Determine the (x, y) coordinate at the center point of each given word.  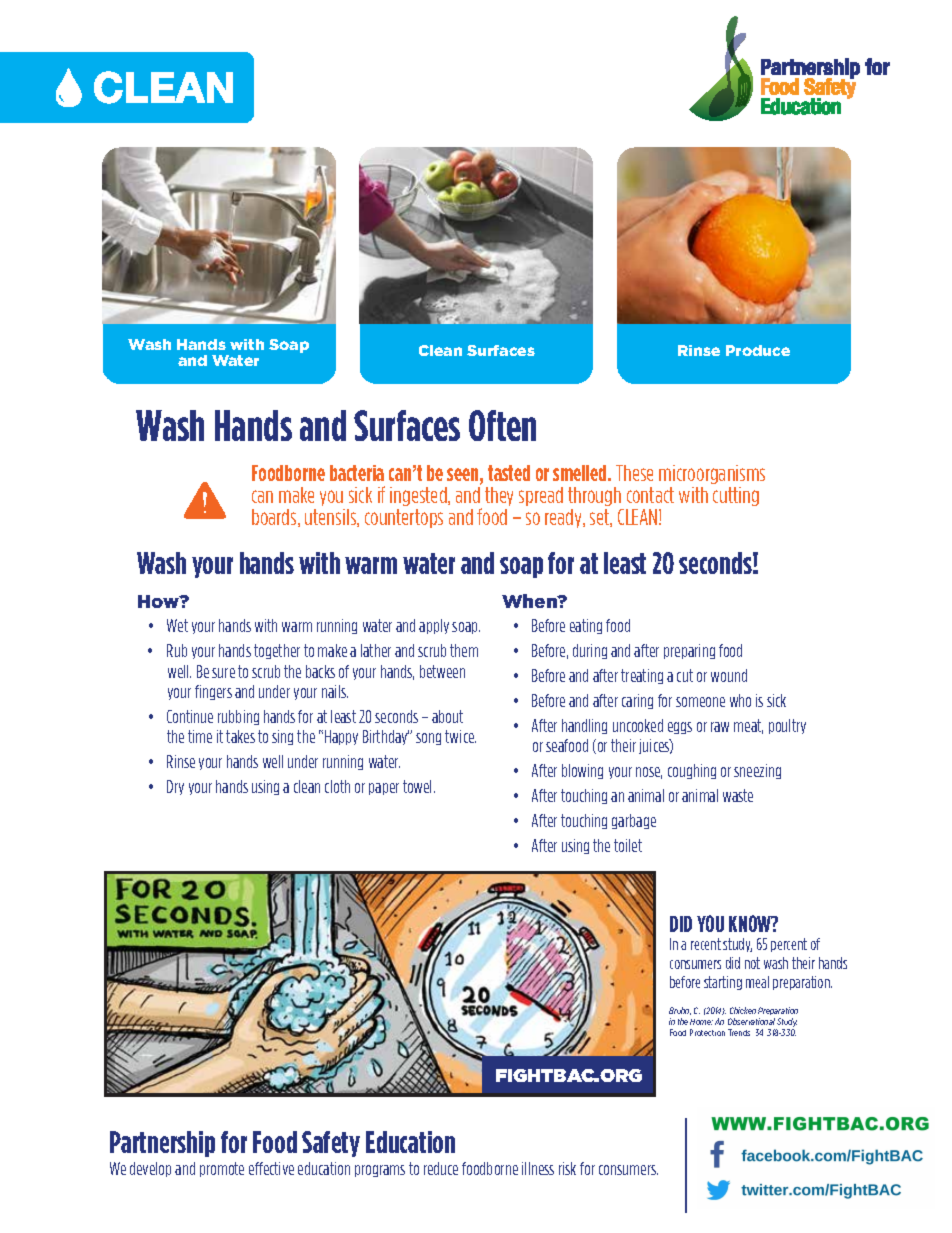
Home (701, 1022)
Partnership (162, 1144)
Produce (758, 350)
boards (275, 518)
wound (729, 675)
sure (223, 673)
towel (419, 786)
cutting (736, 496)
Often (502, 425)
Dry (175, 787)
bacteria (357, 473)
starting (723, 983)
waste (738, 795)
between (442, 671)
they (499, 496)
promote (222, 1169)
